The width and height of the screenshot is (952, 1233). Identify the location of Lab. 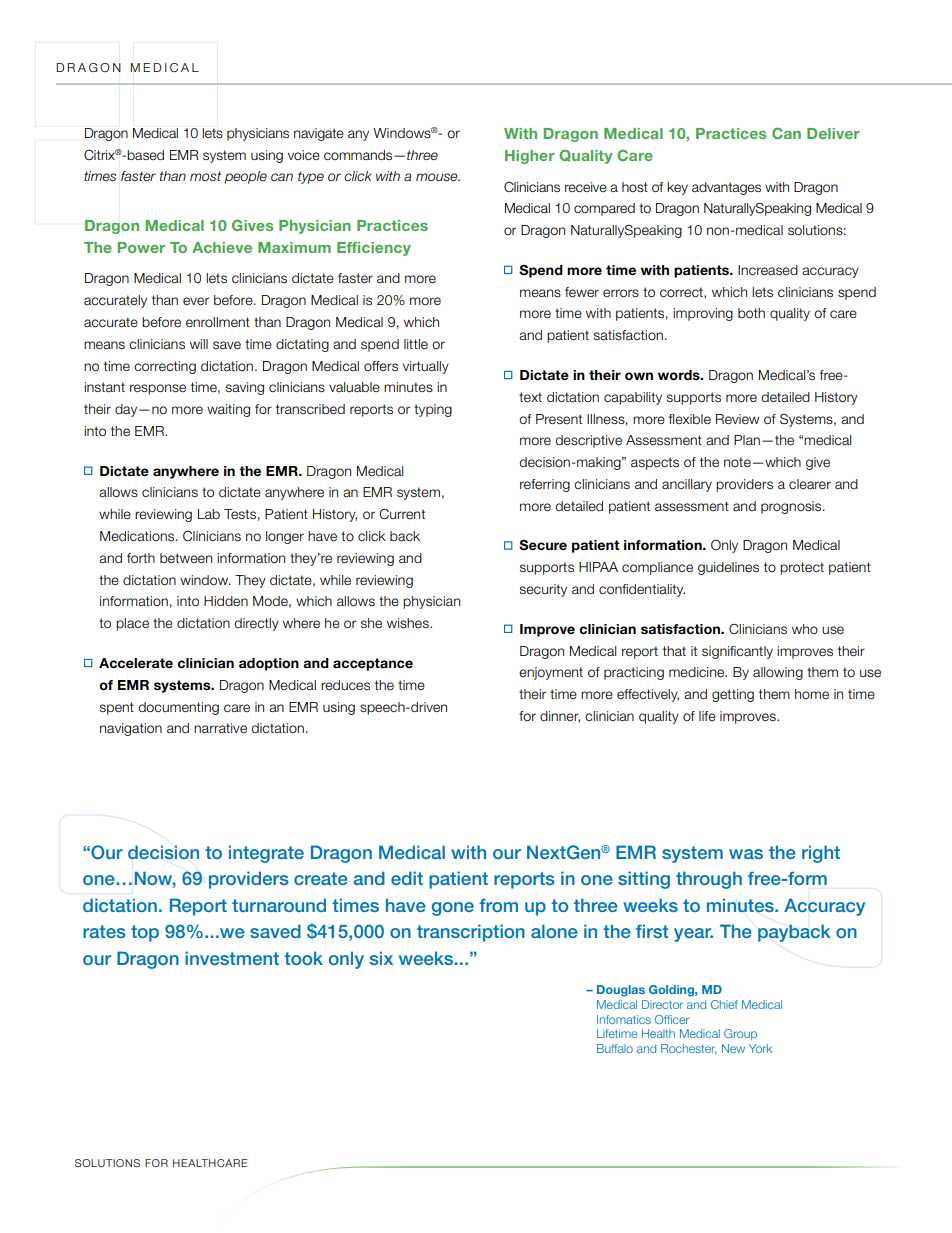
(209, 514).
